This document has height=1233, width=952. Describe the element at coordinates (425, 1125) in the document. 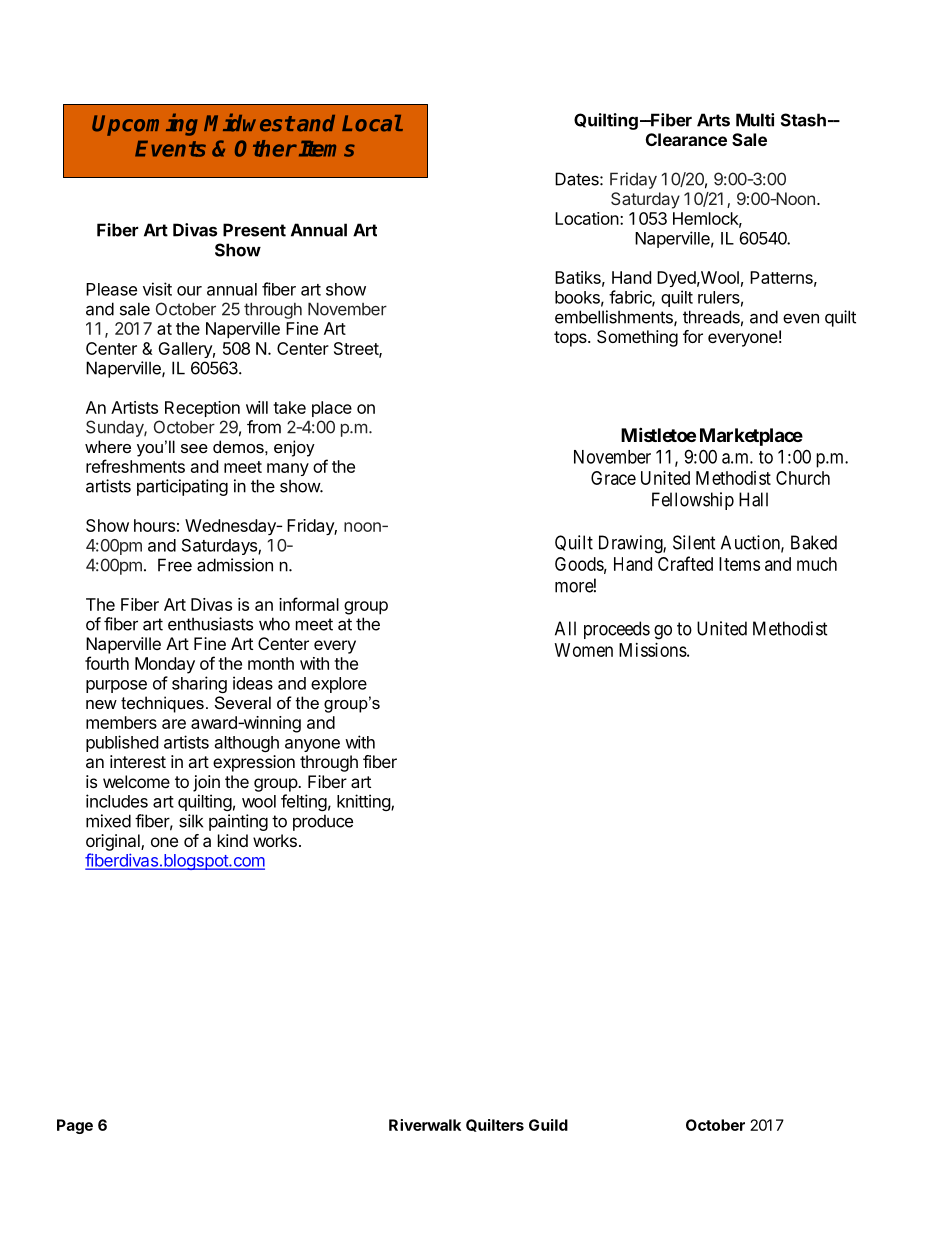

I see `Riverwalk` at that location.
